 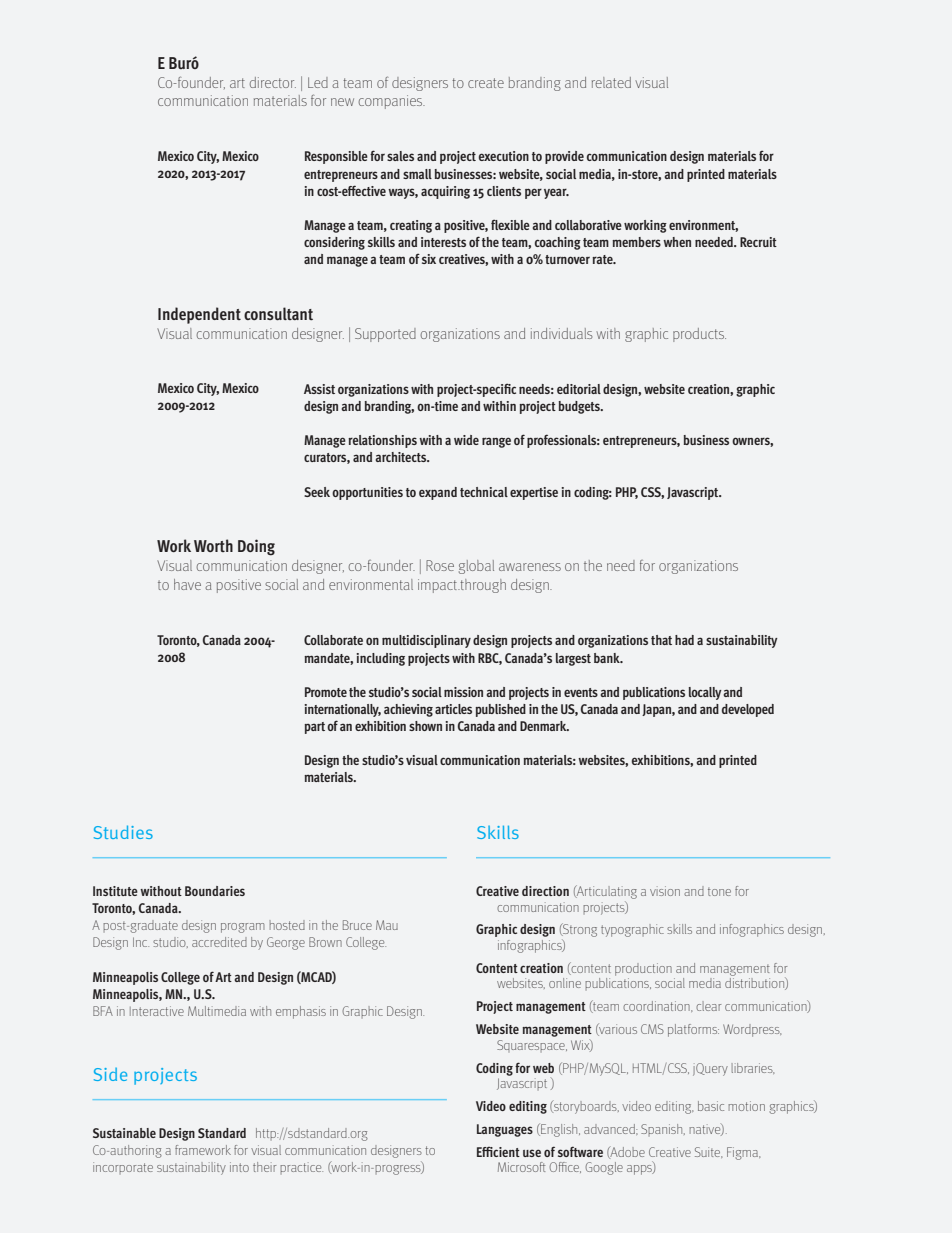 What do you see at coordinates (684, 640) in the page?
I see `had` at bounding box center [684, 640].
